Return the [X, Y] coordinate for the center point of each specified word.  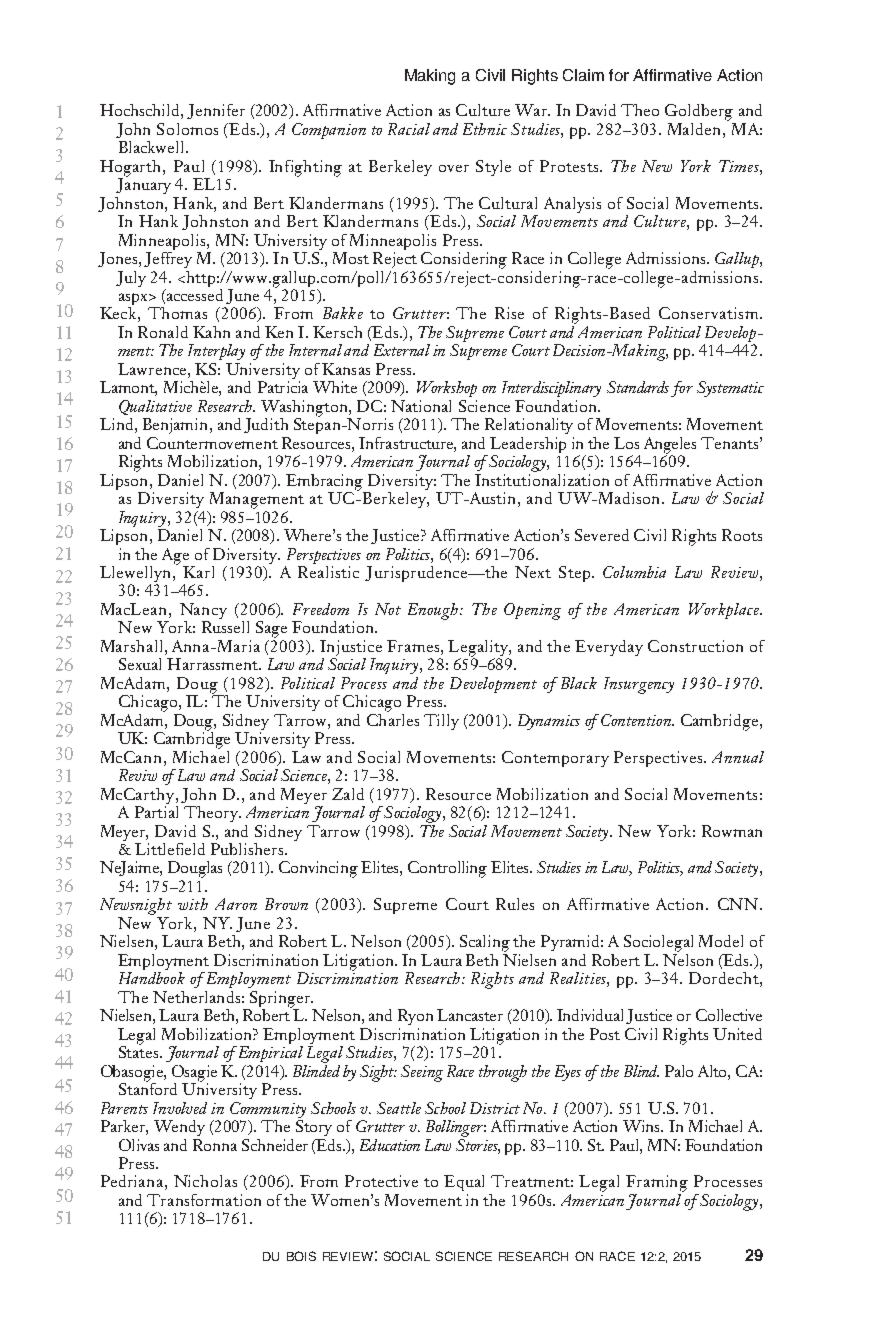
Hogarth [132, 169]
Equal [464, 1183]
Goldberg [699, 112]
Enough [434, 611]
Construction [695, 646]
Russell [225, 625]
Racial [409, 129]
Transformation [204, 1200]
